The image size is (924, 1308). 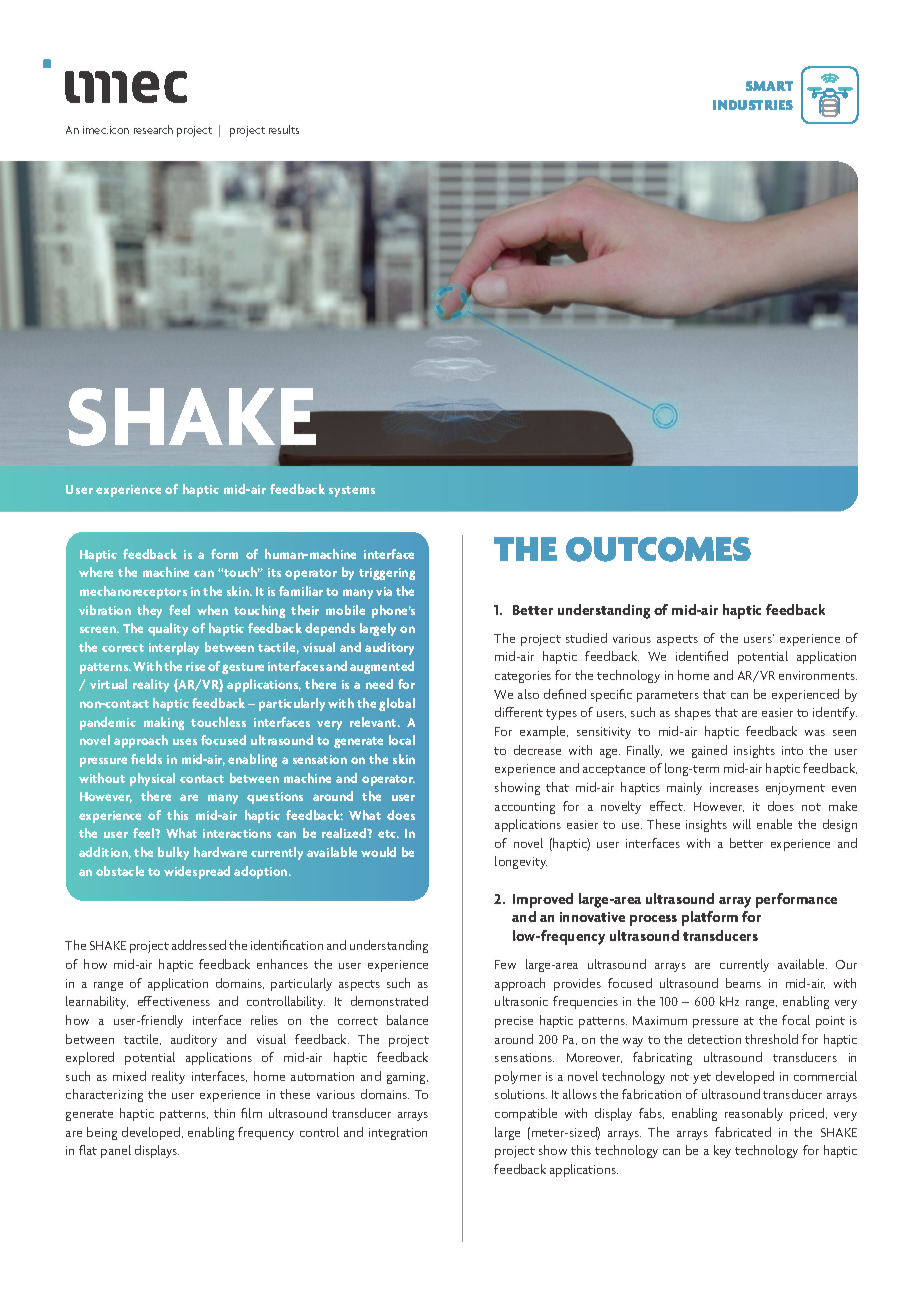 What do you see at coordinates (702, 656) in the image?
I see `identified` at bounding box center [702, 656].
